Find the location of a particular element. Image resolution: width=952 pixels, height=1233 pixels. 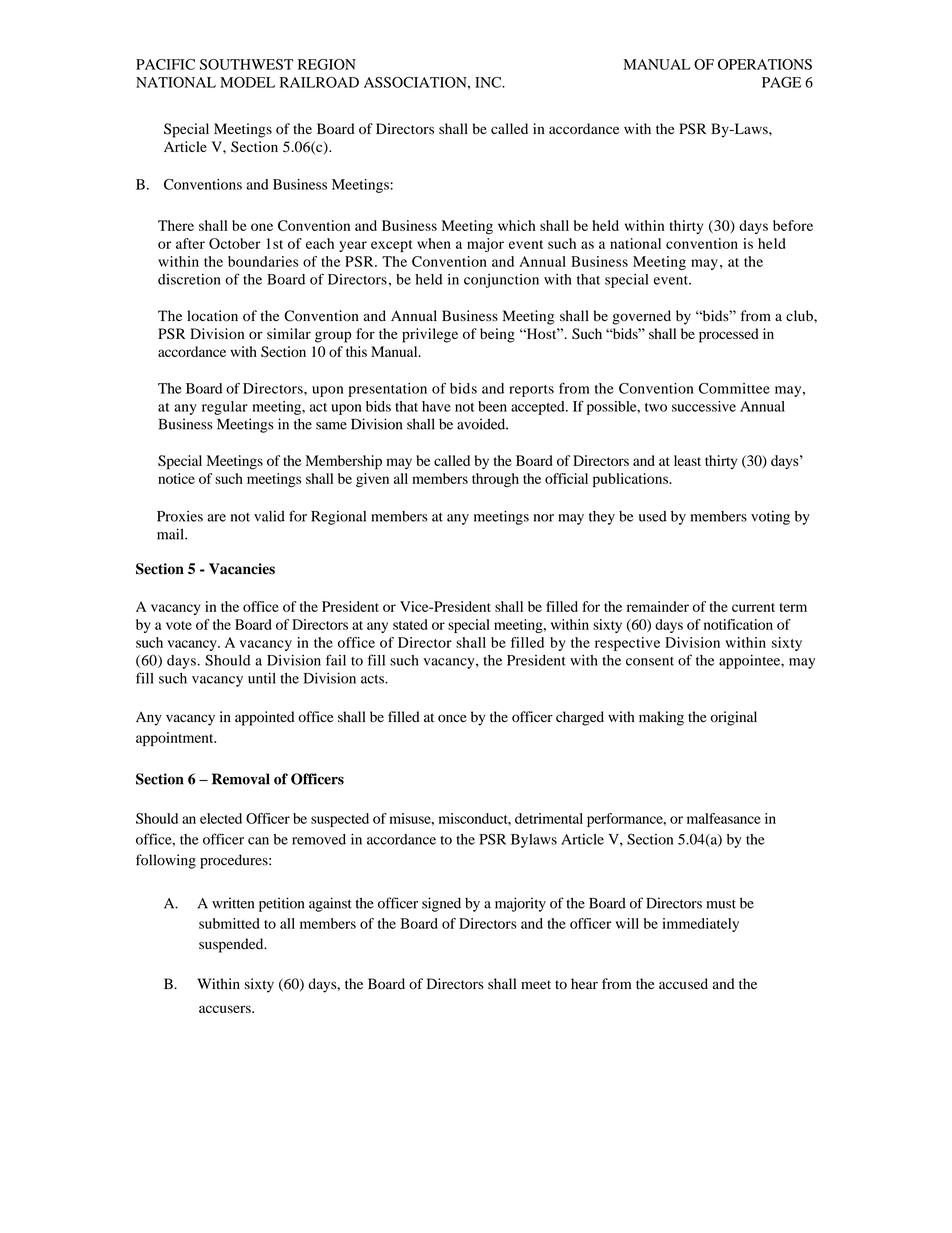

MODEL is located at coordinates (247, 82).
